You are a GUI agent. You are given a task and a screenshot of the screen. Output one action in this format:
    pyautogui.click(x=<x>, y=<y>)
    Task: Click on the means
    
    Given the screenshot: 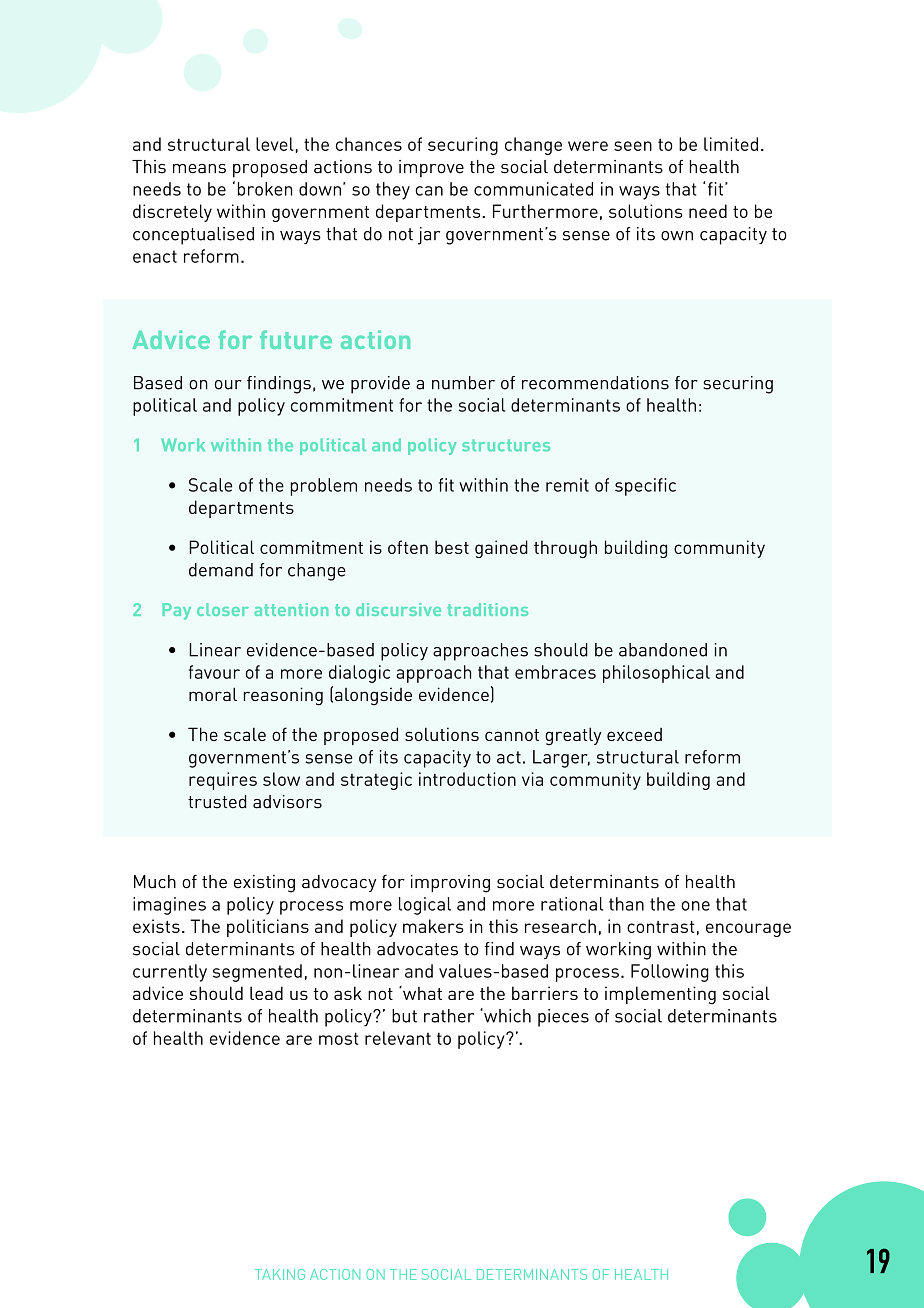 What is the action you would take?
    pyautogui.click(x=199, y=169)
